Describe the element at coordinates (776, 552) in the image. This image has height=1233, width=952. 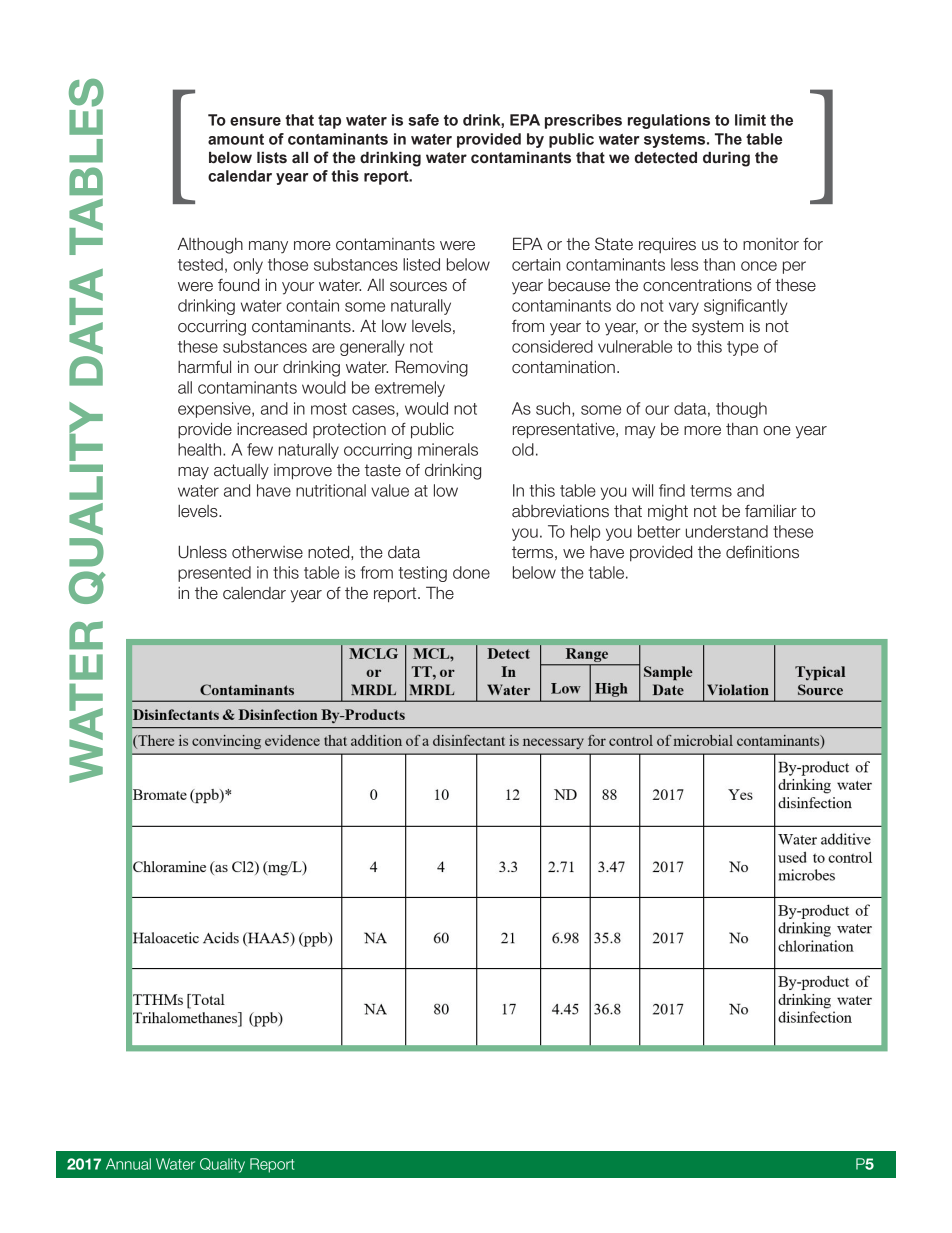
I see `nitions` at that location.
